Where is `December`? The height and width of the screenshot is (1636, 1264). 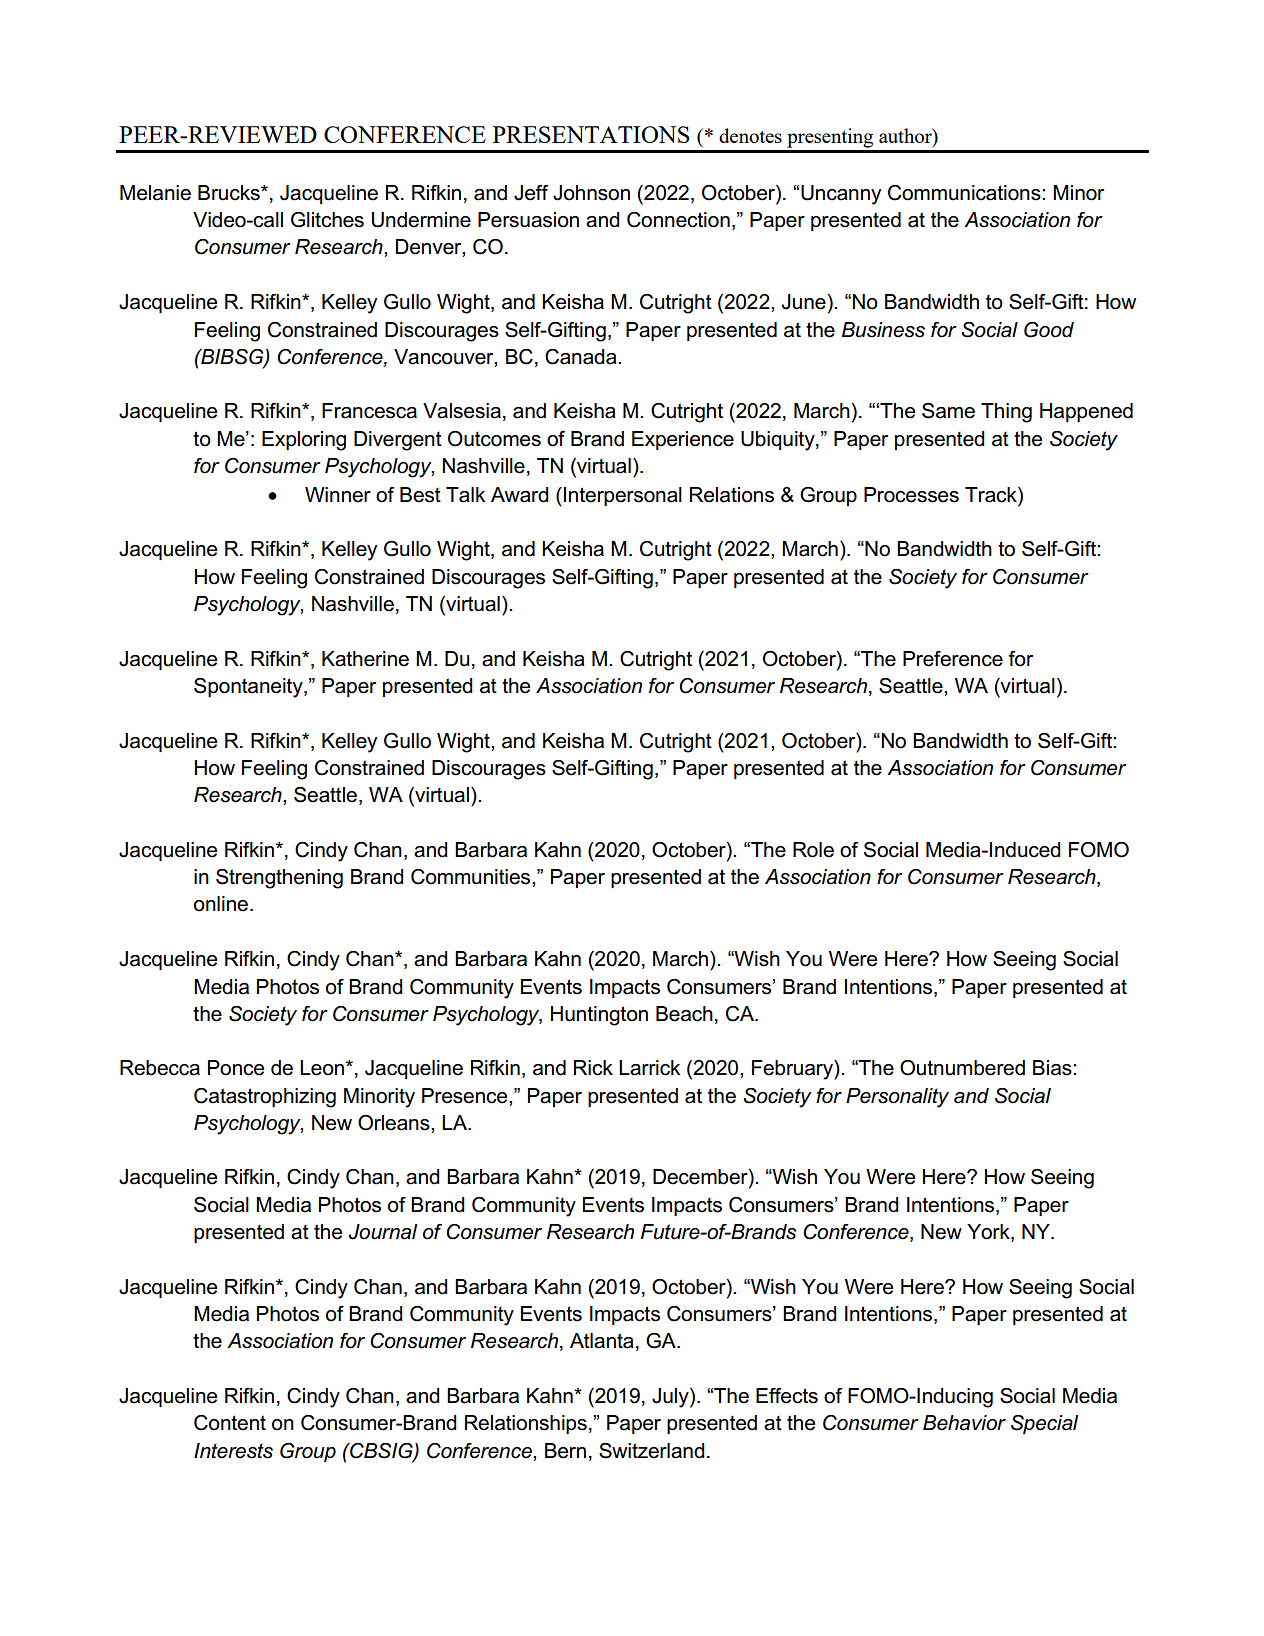
December is located at coordinates (701, 1178).
